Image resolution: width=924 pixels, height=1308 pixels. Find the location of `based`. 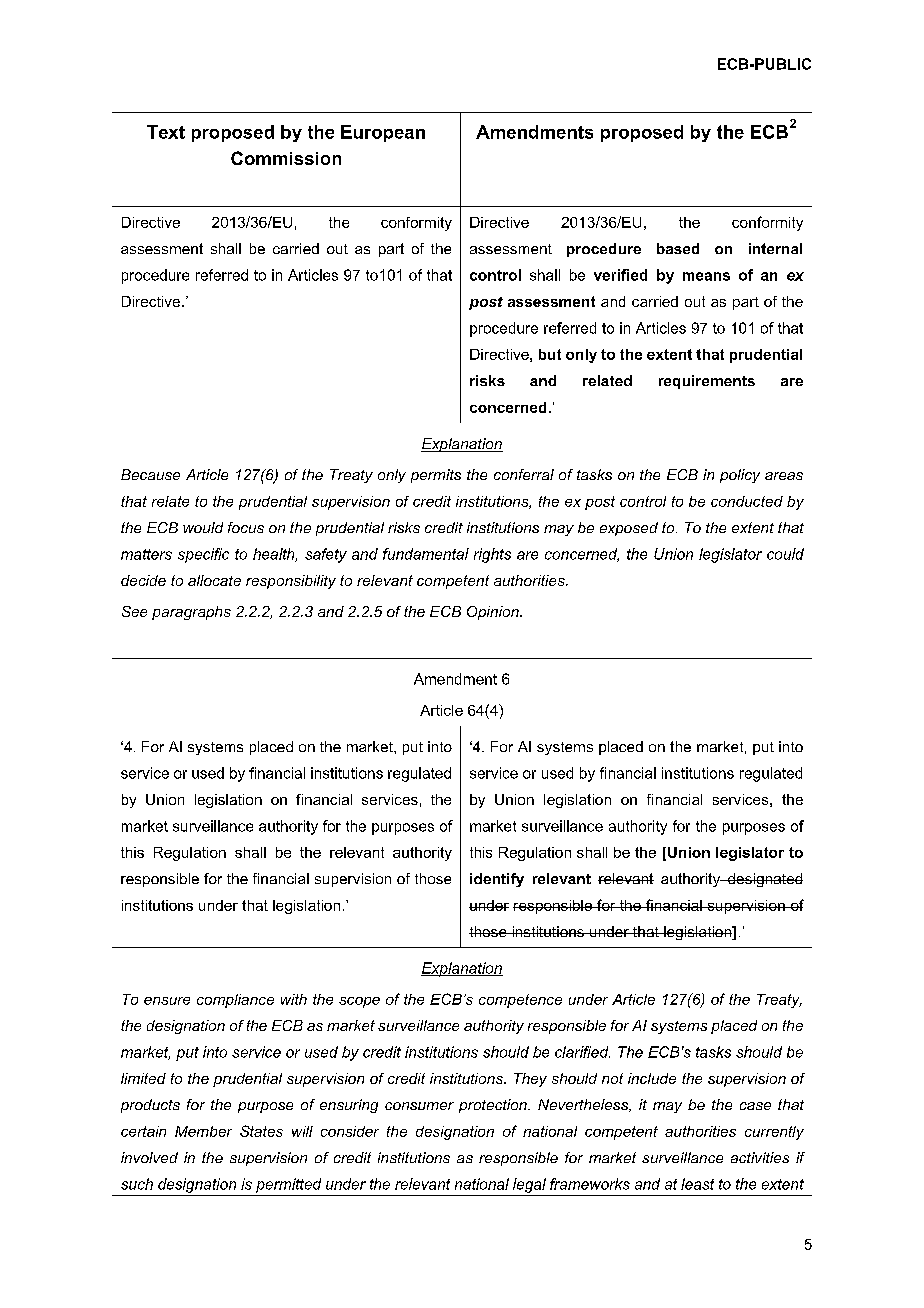

based is located at coordinates (678, 248).
